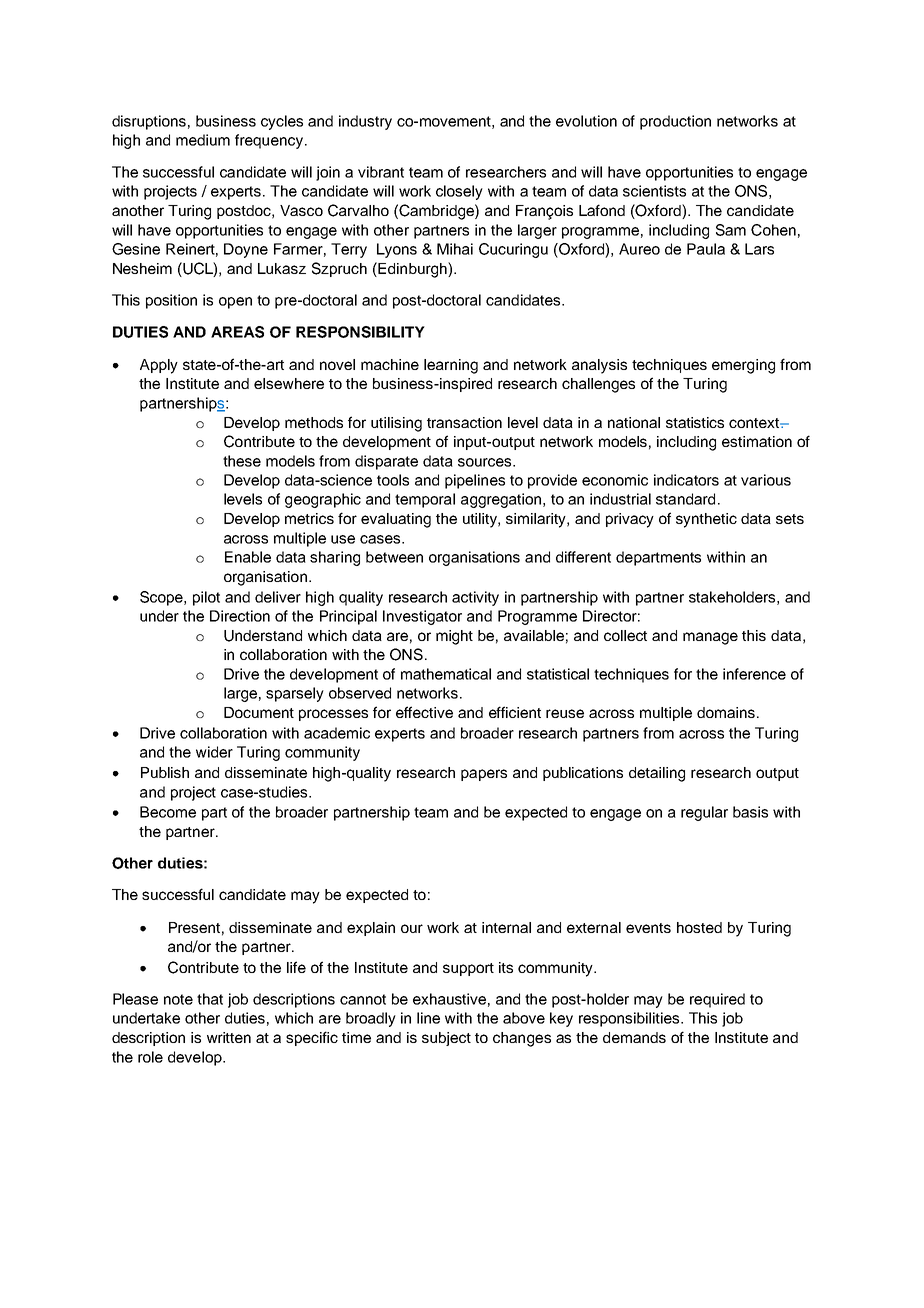  Describe the element at coordinates (459, 192) in the screenshot. I see `closely` at that location.
